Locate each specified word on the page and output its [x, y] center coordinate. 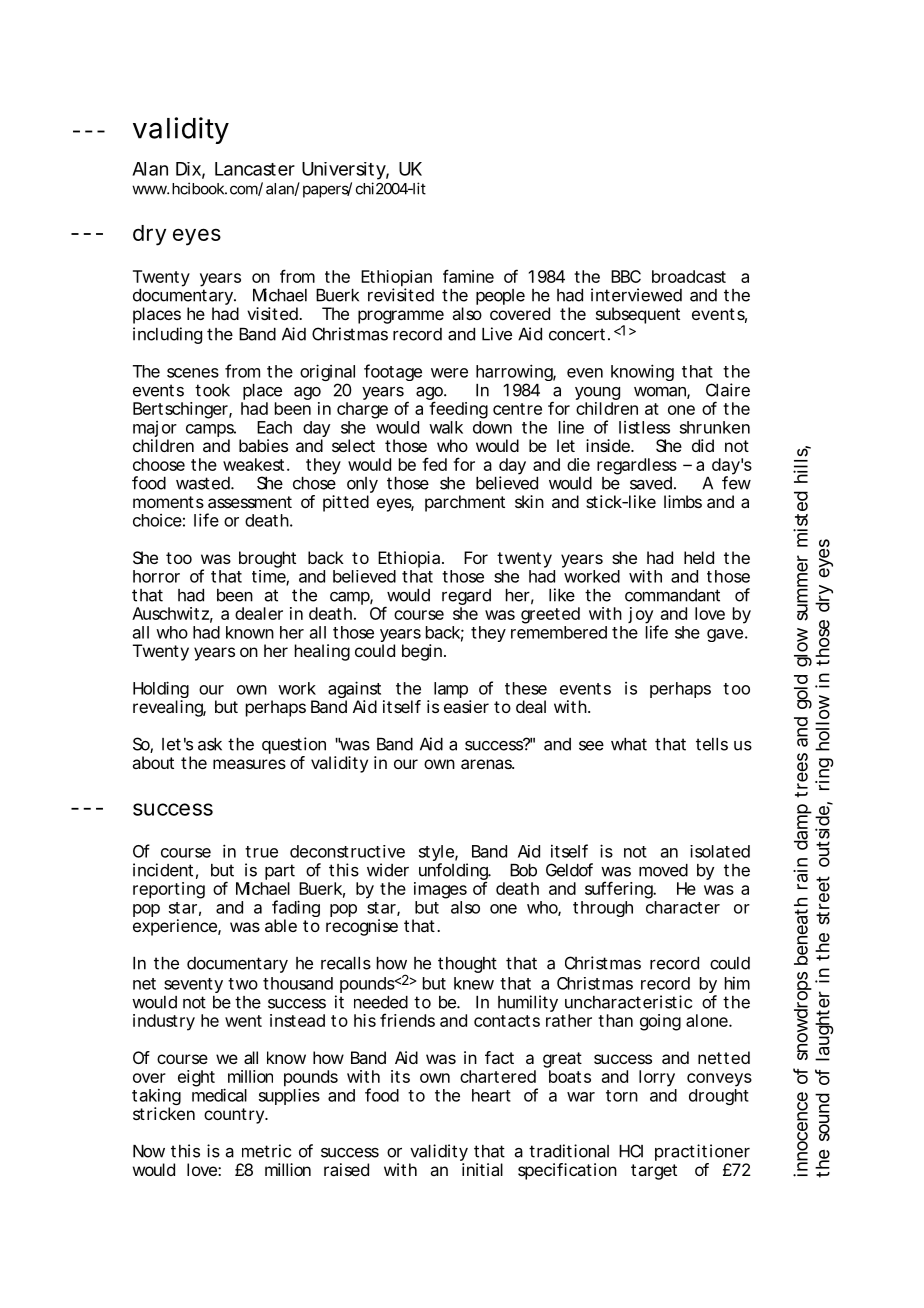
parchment [465, 503]
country [235, 1116]
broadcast [689, 276]
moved [663, 870]
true [261, 852]
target [654, 1172]
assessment [250, 502]
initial [482, 1169]
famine [468, 276]
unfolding [455, 873]
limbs [683, 501]
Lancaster [255, 169]
